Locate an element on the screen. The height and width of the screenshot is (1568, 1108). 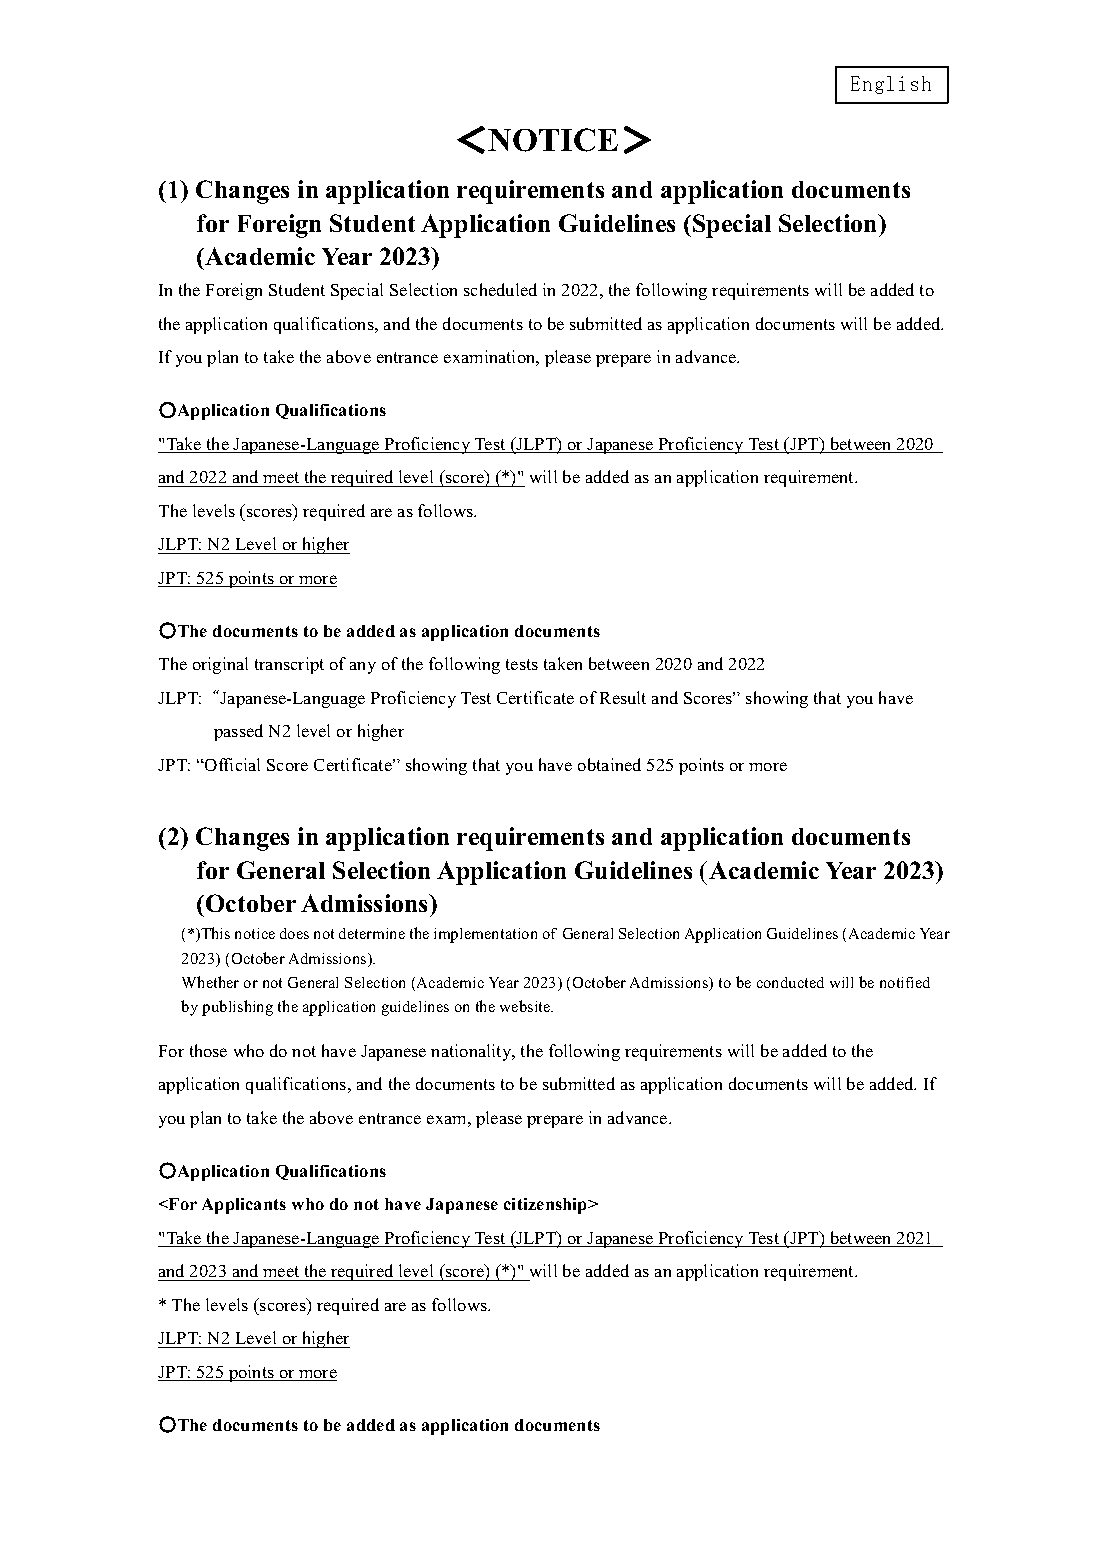
English is located at coordinates (891, 85).
